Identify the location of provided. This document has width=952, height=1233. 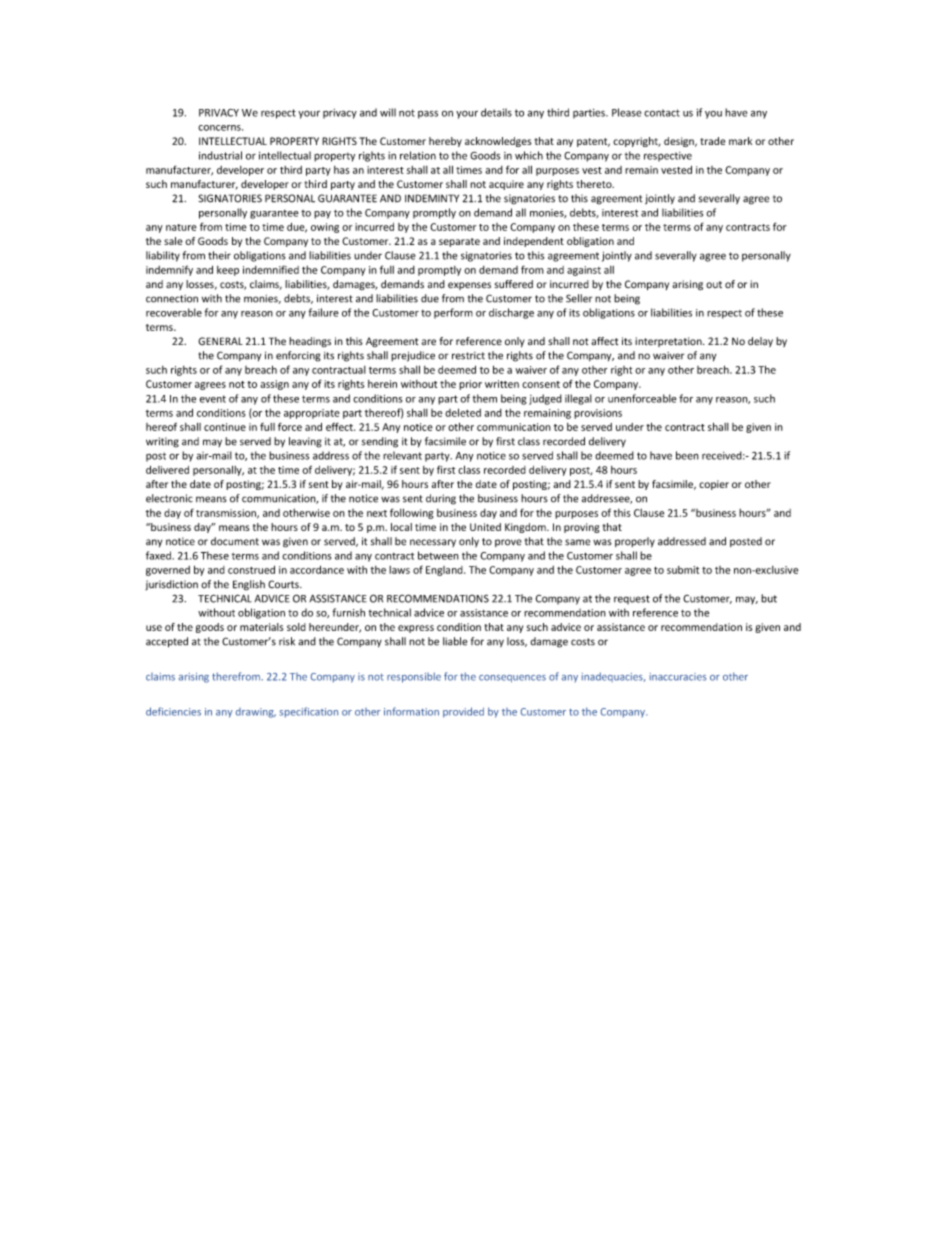
(463, 712).
